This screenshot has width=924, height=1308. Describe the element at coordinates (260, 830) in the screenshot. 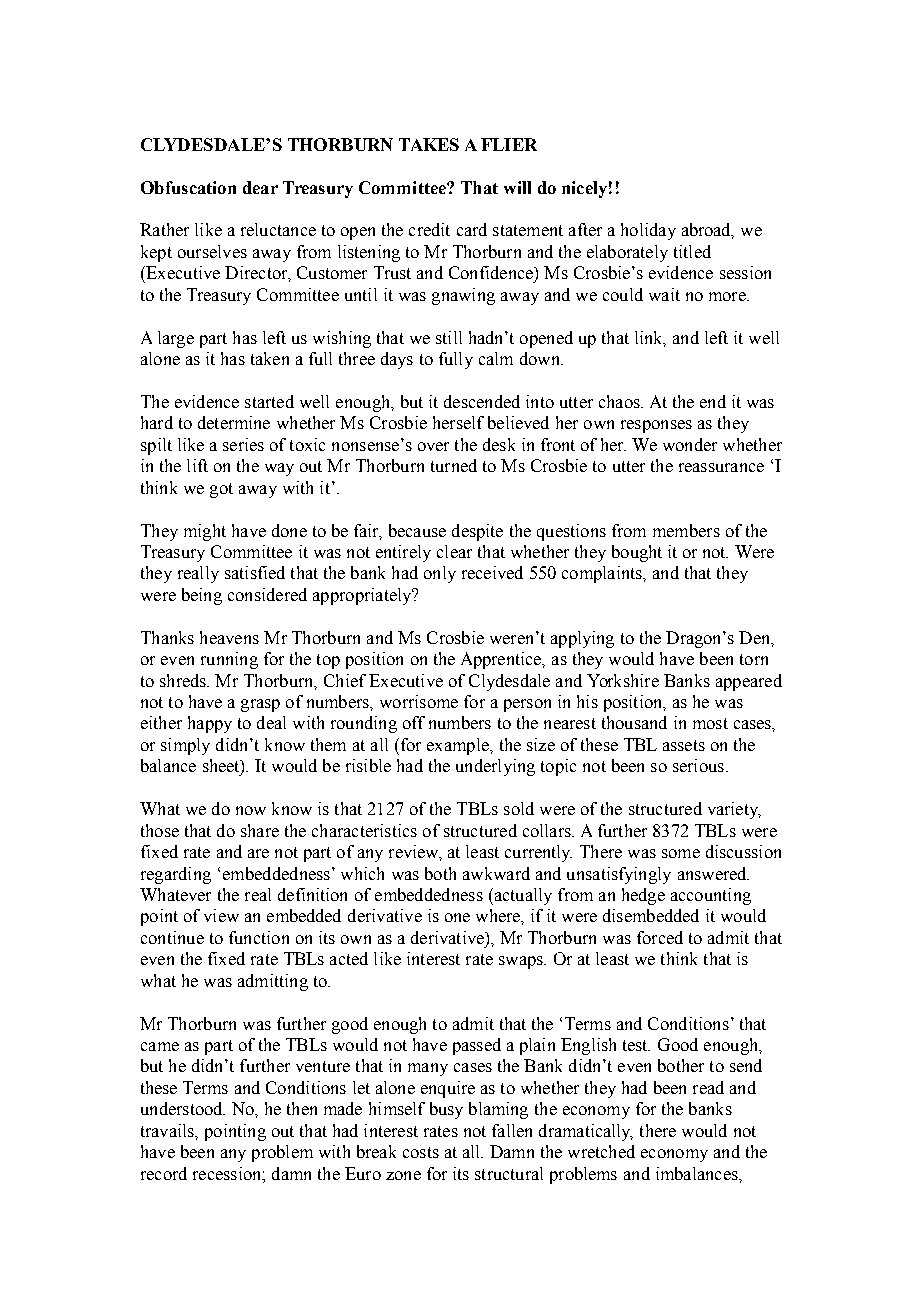

I see `share` at that location.
